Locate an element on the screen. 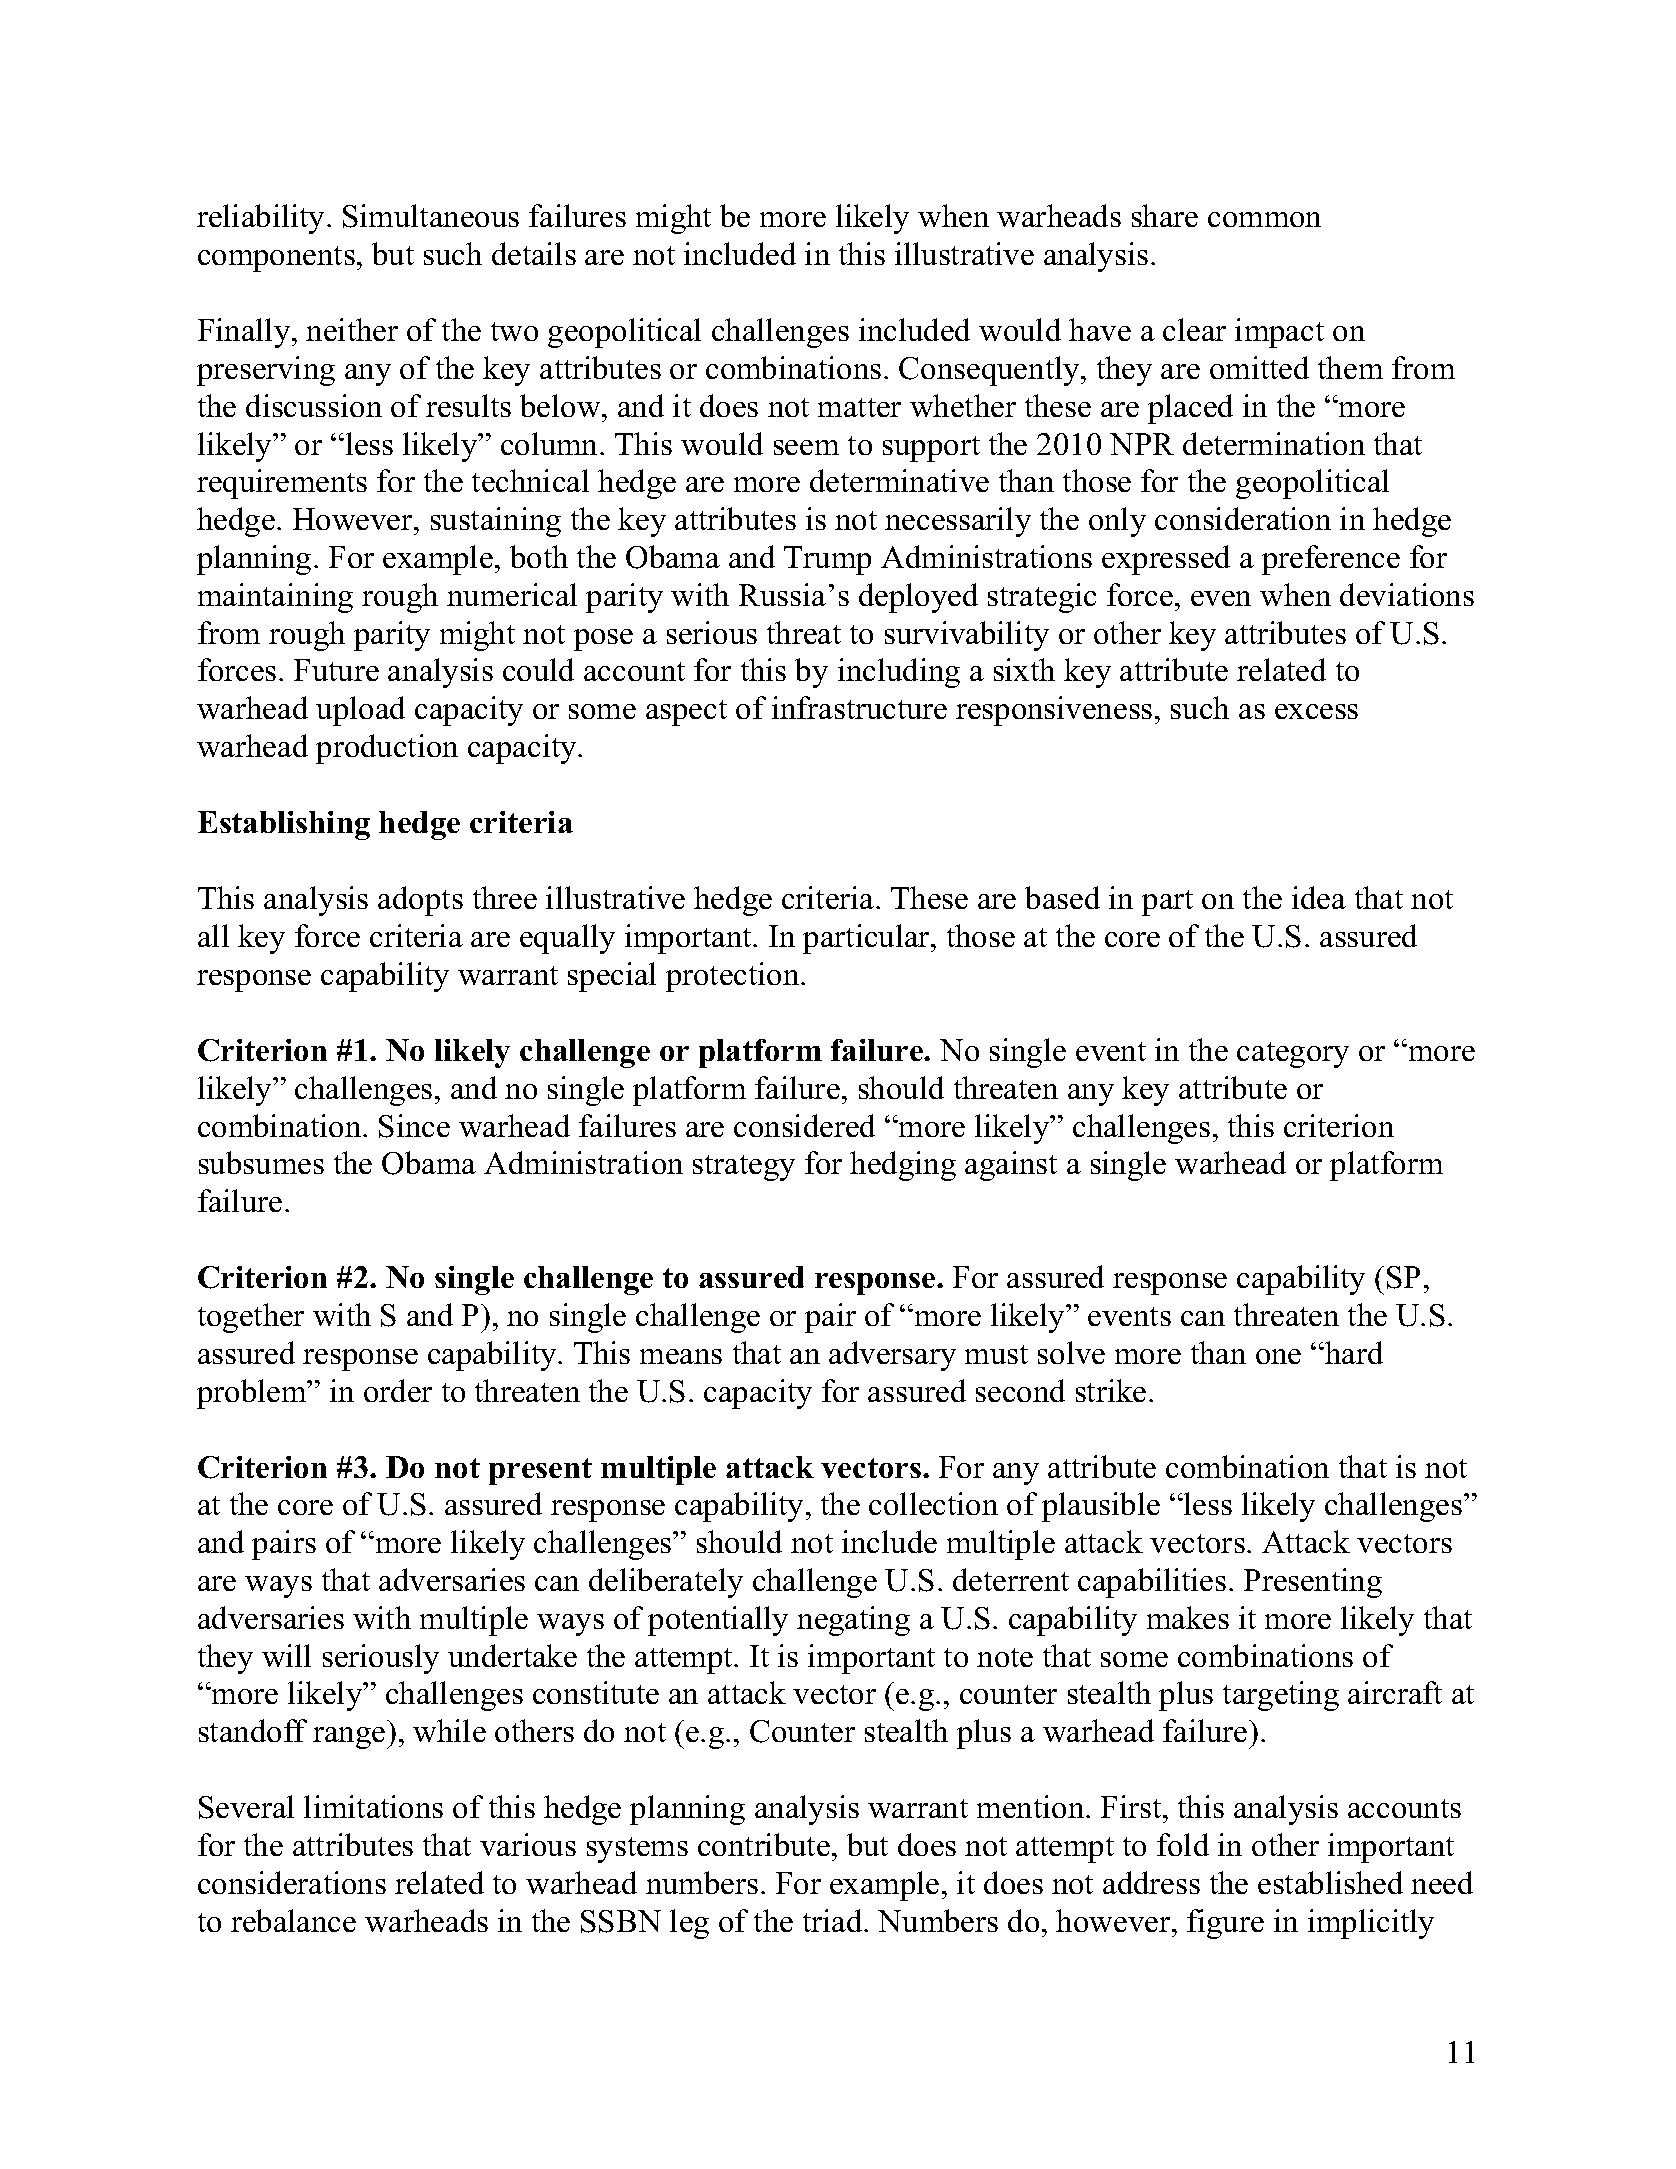 The image size is (1676, 2169). established is located at coordinates (1330, 1882).
